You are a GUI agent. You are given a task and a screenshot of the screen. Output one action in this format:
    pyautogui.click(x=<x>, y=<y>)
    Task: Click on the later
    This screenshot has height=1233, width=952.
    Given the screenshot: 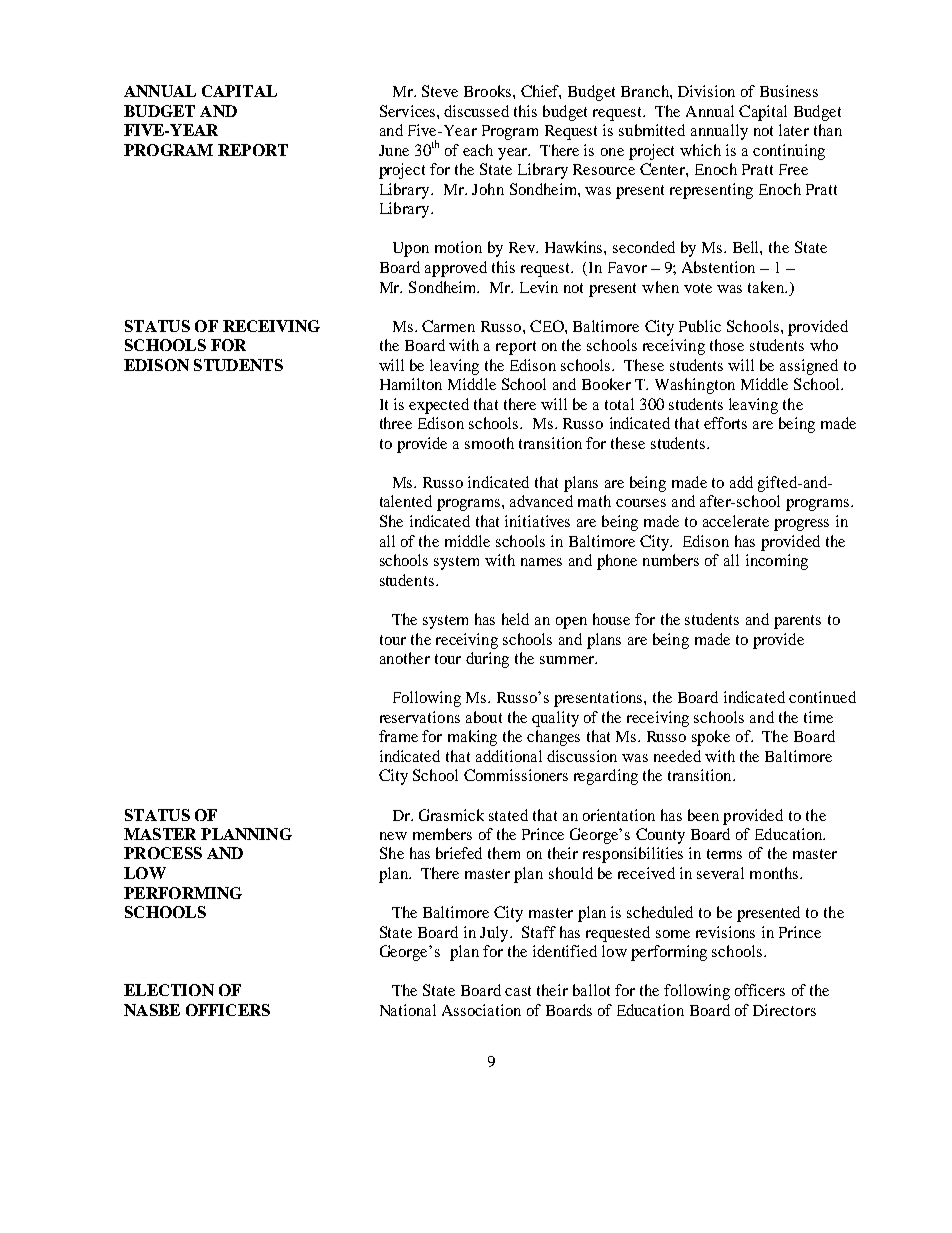 What is the action you would take?
    pyautogui.click(x=794, y=130)
